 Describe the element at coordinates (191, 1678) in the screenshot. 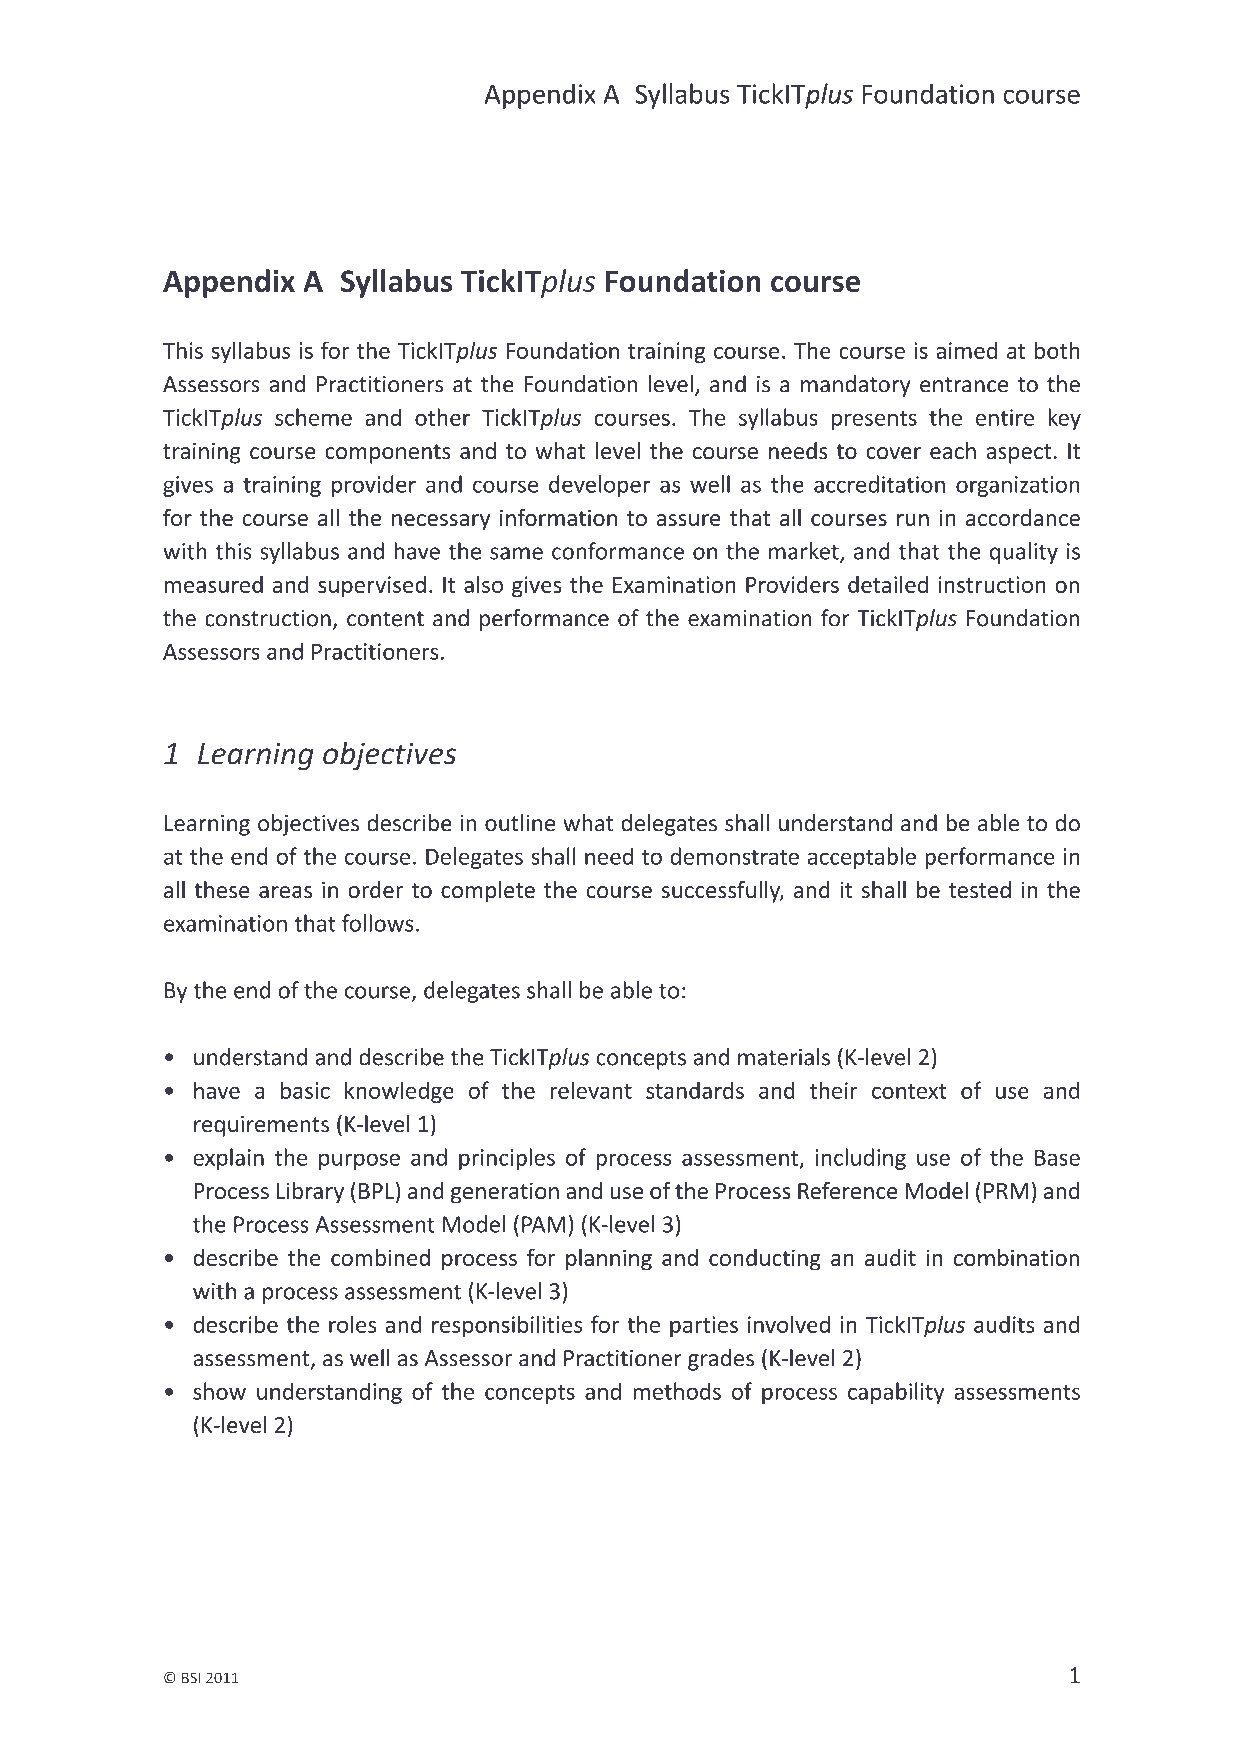

I see `BSI` at that location.
